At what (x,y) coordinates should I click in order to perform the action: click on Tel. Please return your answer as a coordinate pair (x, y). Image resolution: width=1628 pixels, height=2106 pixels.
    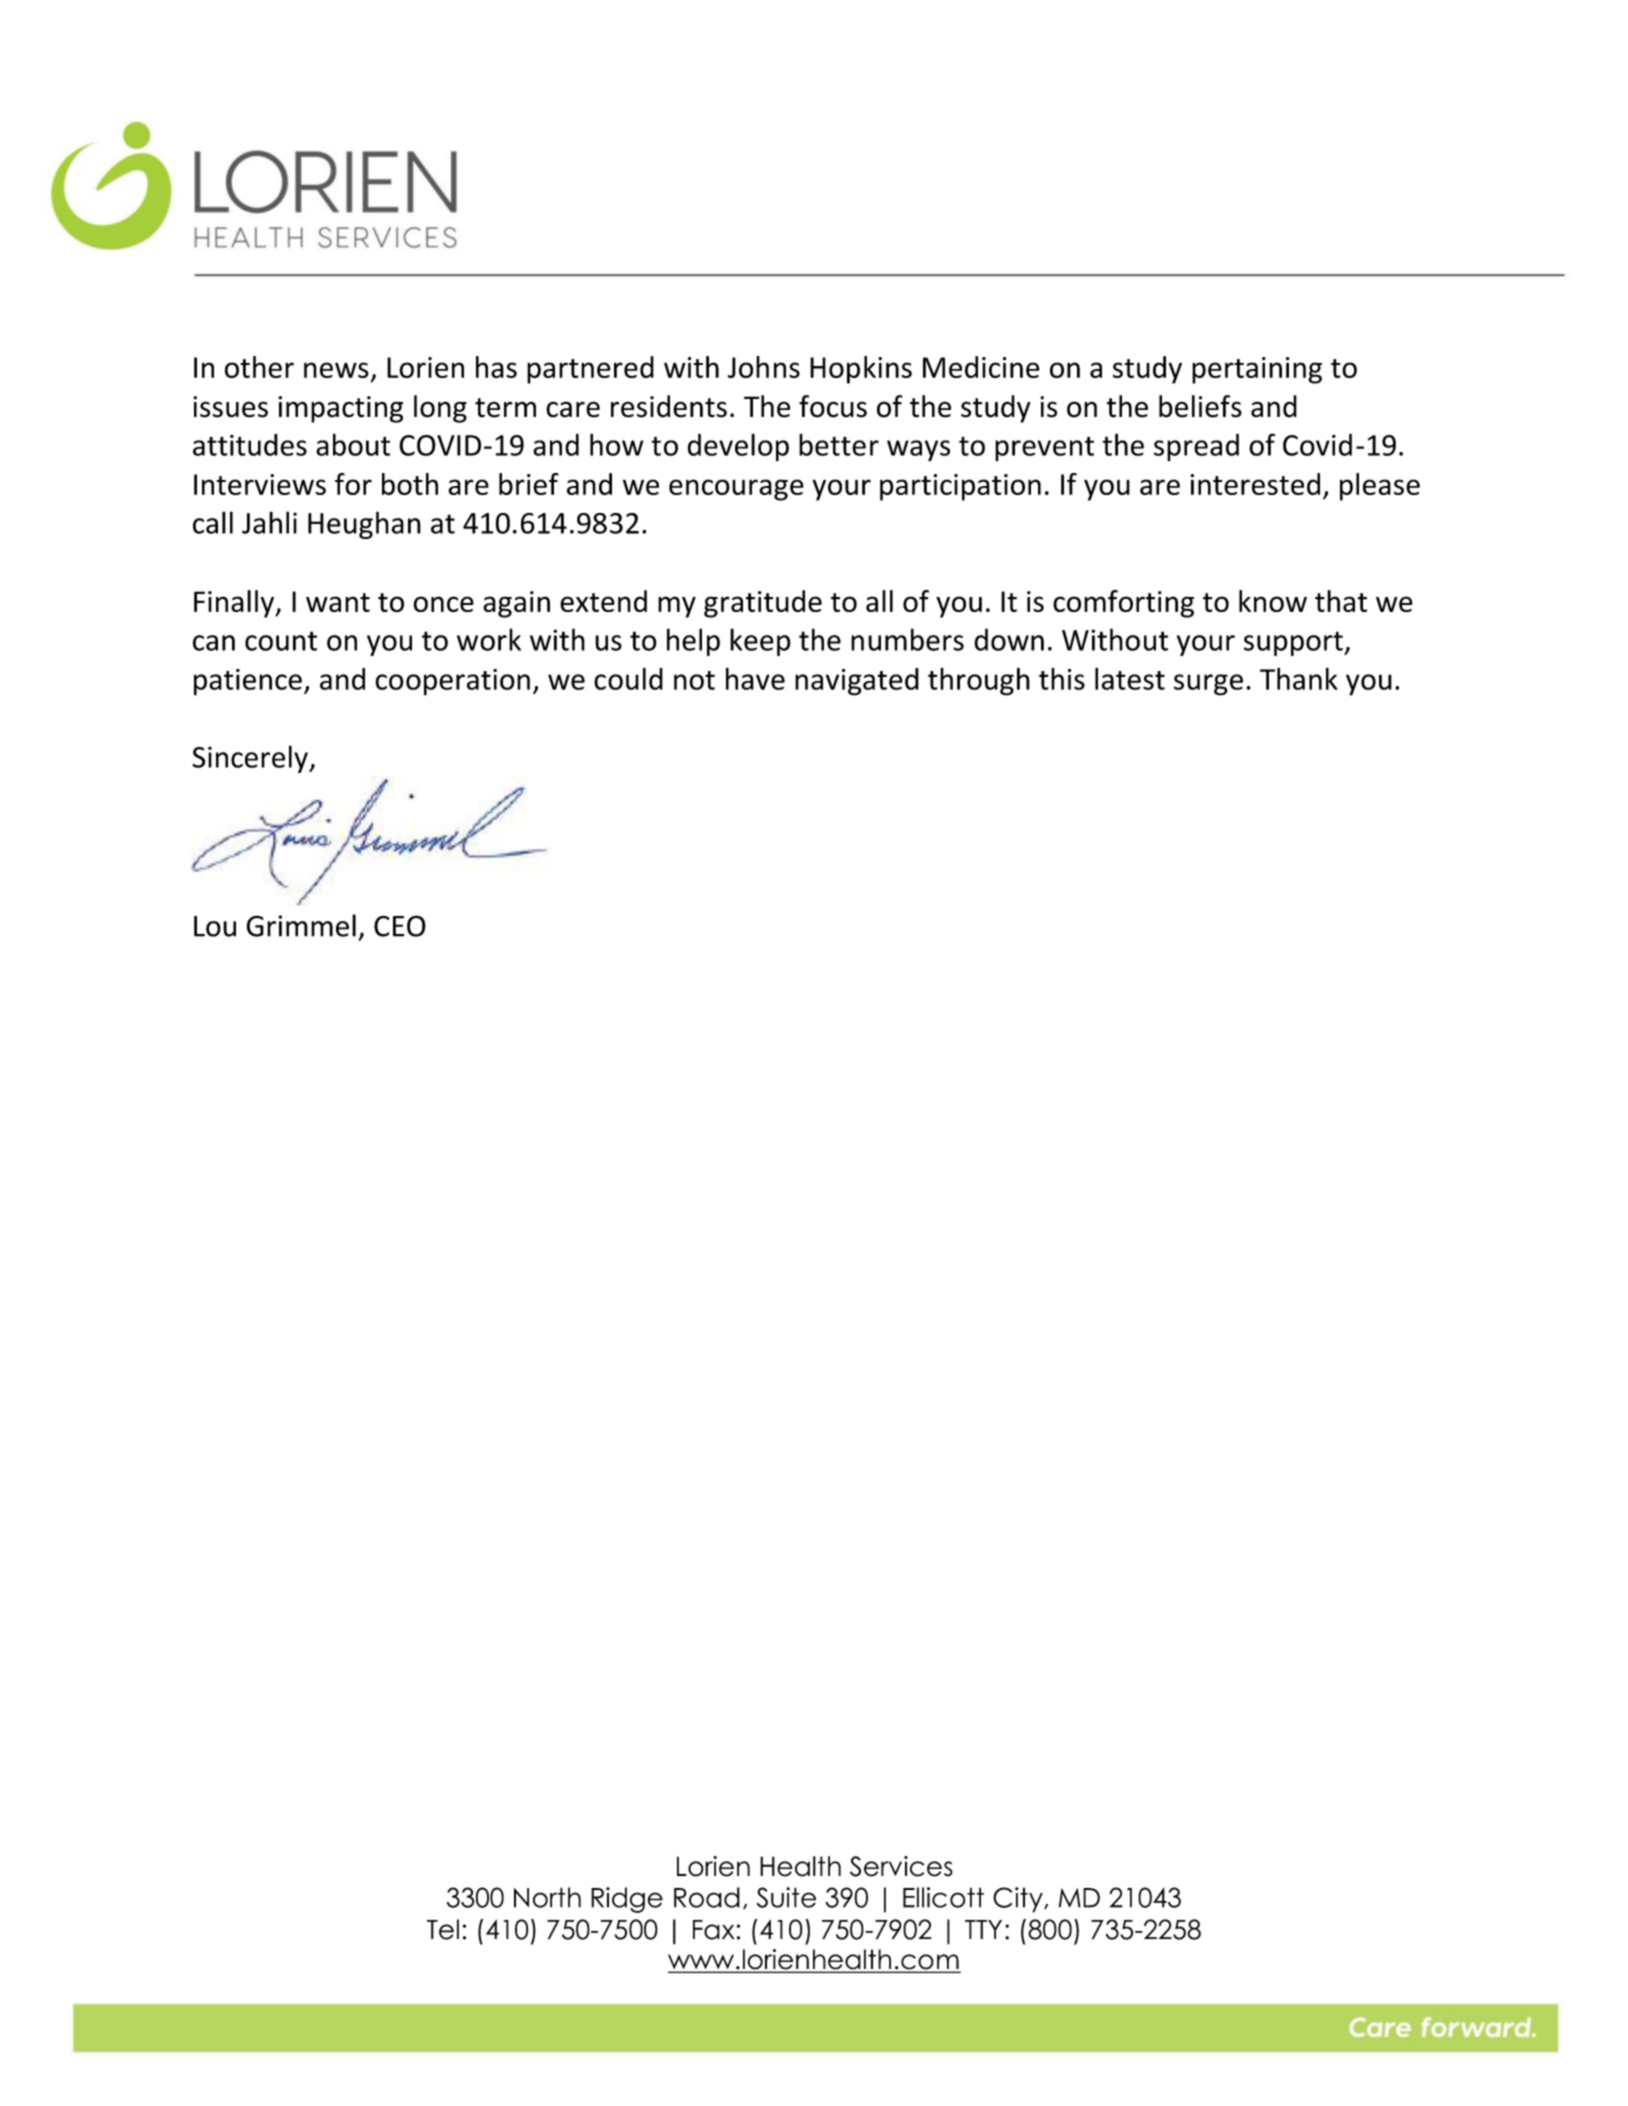
    Looking at the image, I should click on (443, 1929).
